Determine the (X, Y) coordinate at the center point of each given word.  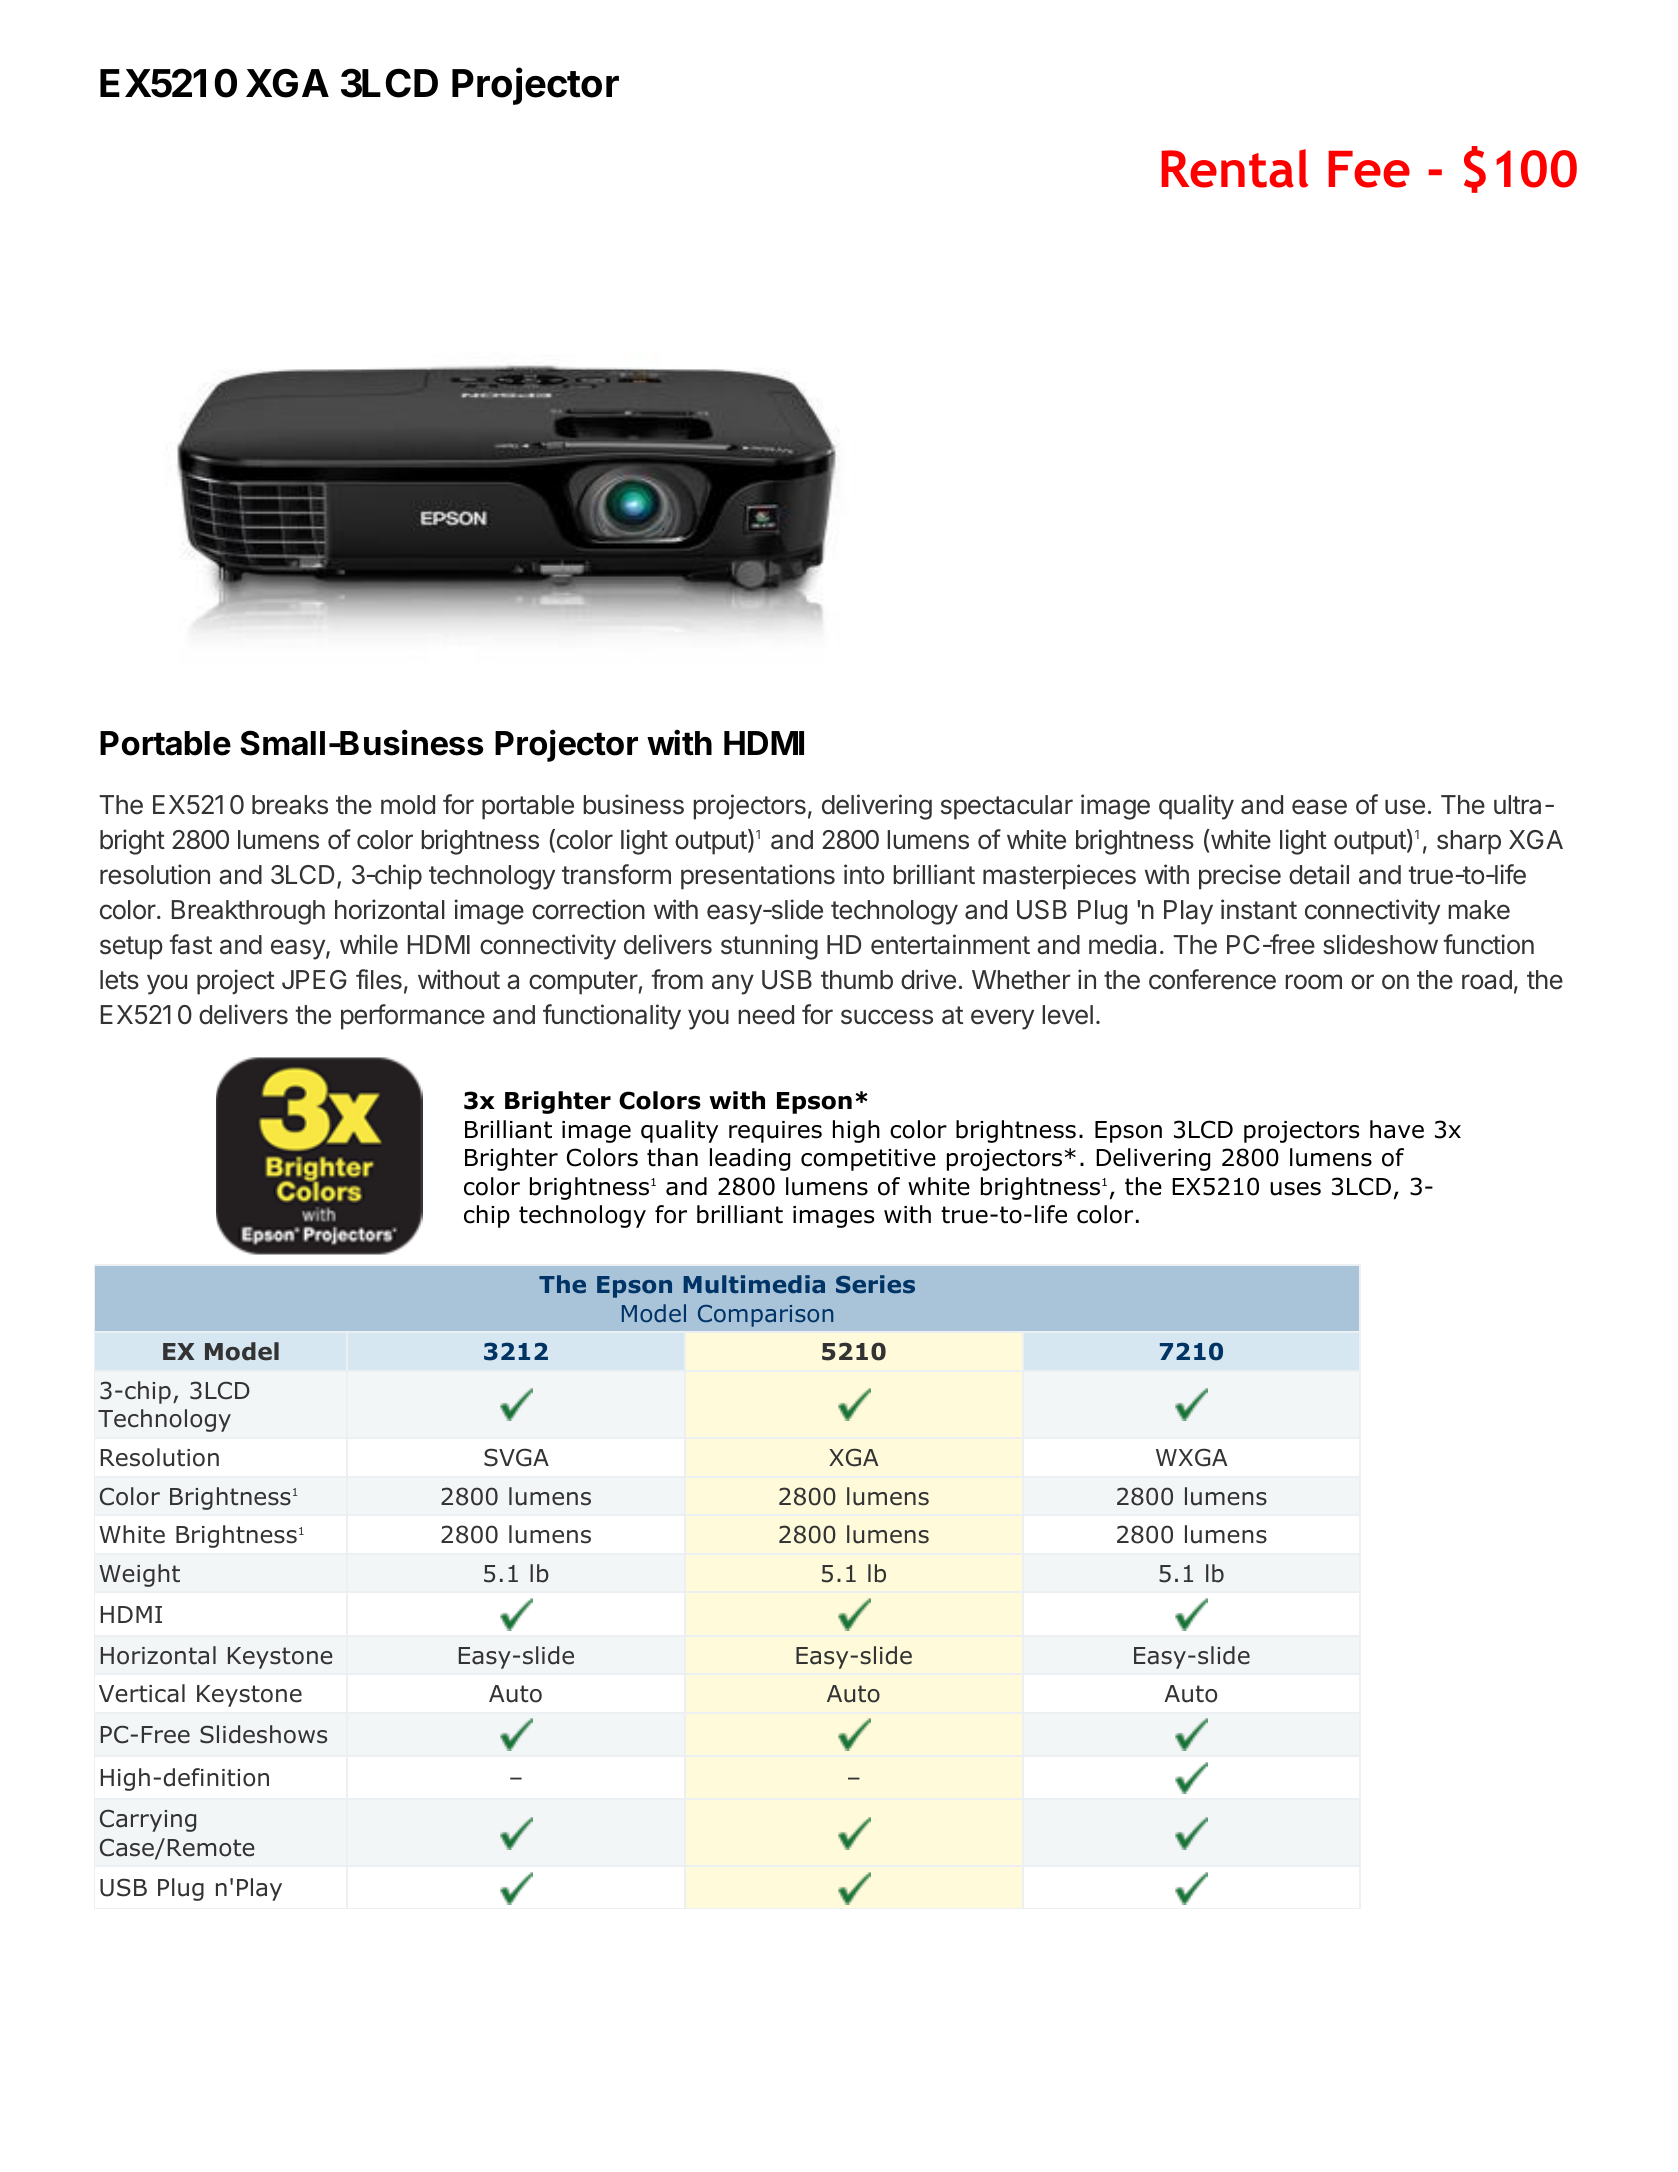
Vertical (142, 1693)
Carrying (148, 1820)
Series (875, 1284)
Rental (1234, 168)
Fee (1369, 169)
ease (1319, 807)
